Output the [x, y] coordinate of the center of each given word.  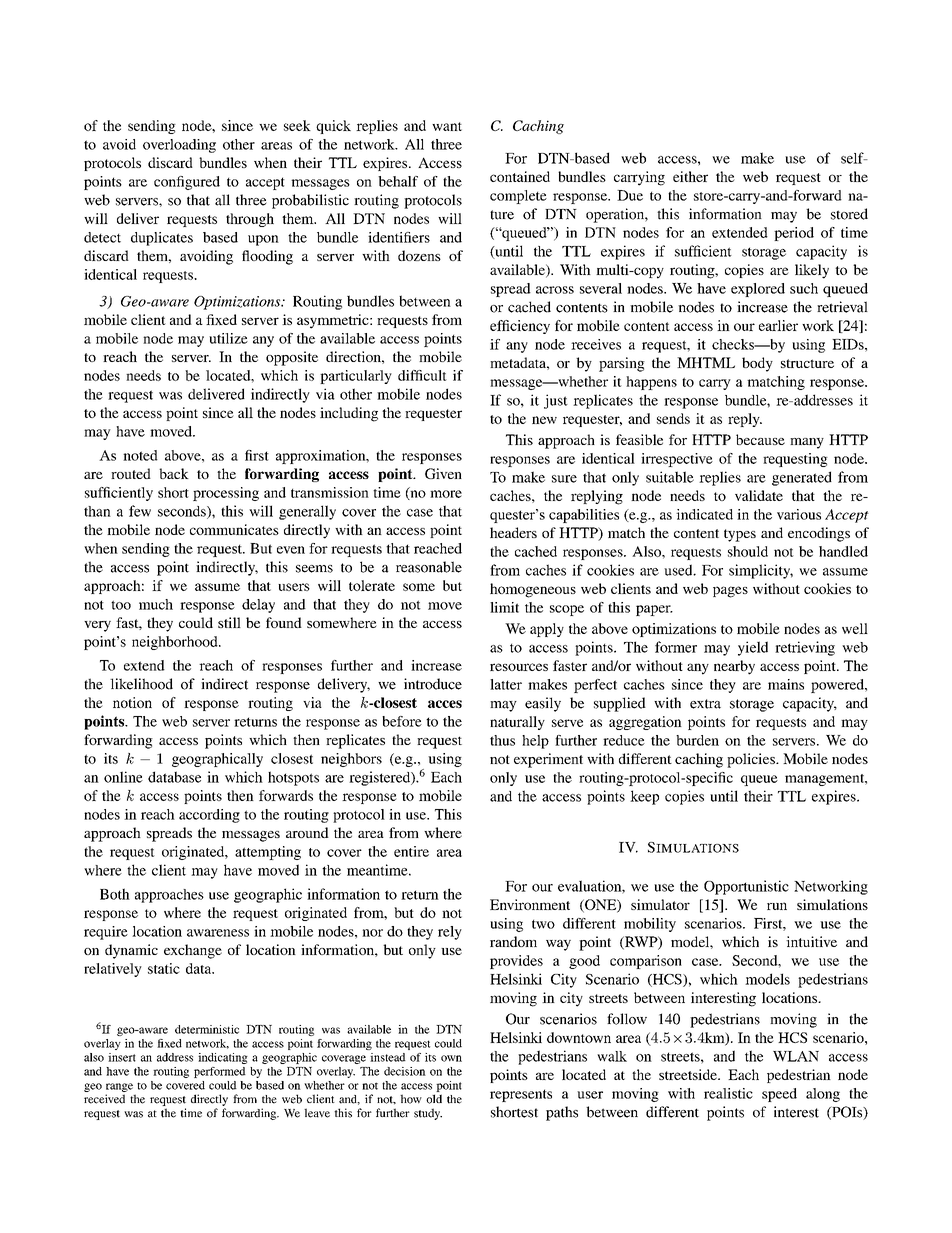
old [434, 1099]
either [690, 176]
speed [779, 1095]
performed [220, 1072]
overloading [179, 146]
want [447, 126]
